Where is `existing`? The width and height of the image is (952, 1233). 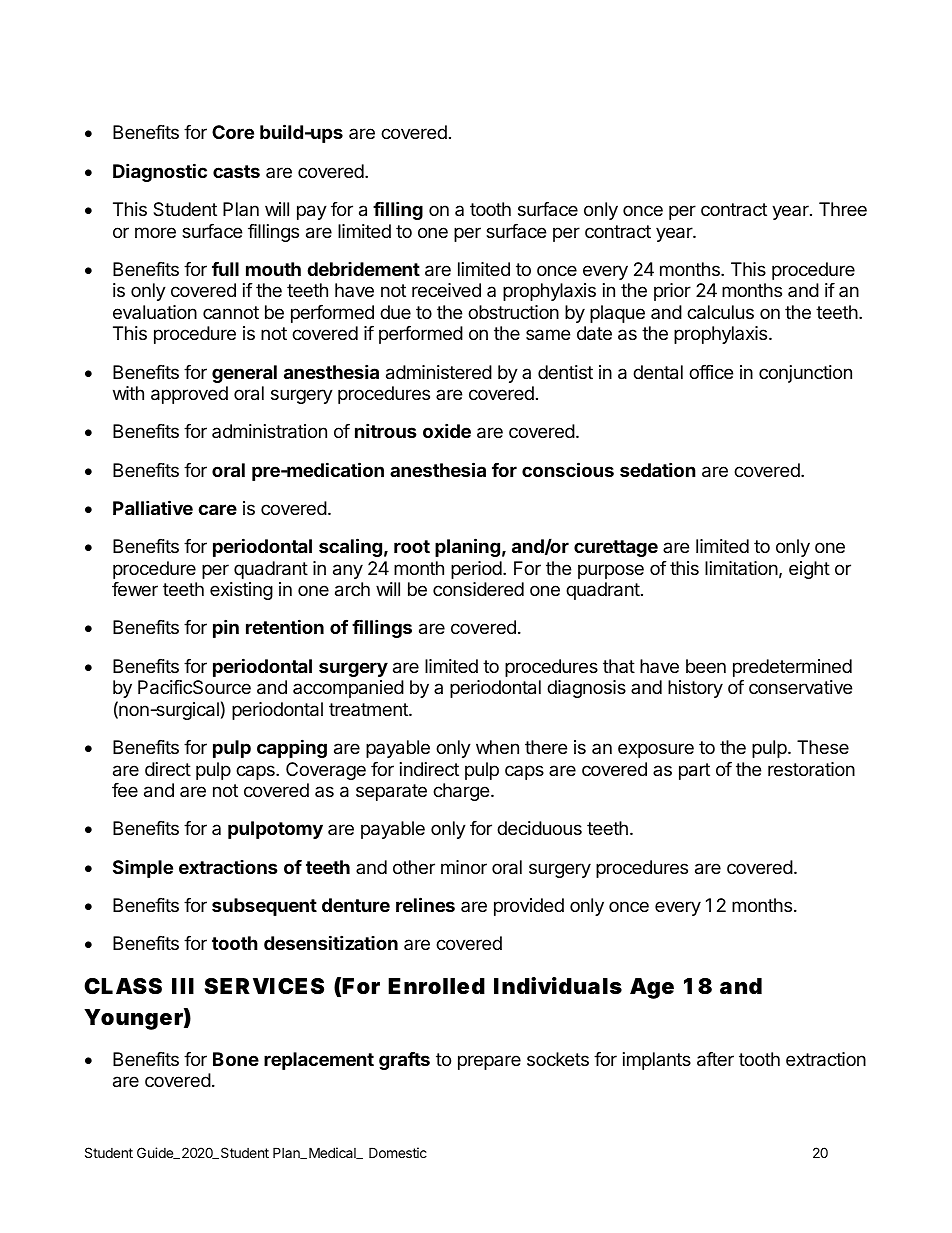 existing is located at coordinates (241, 591).
